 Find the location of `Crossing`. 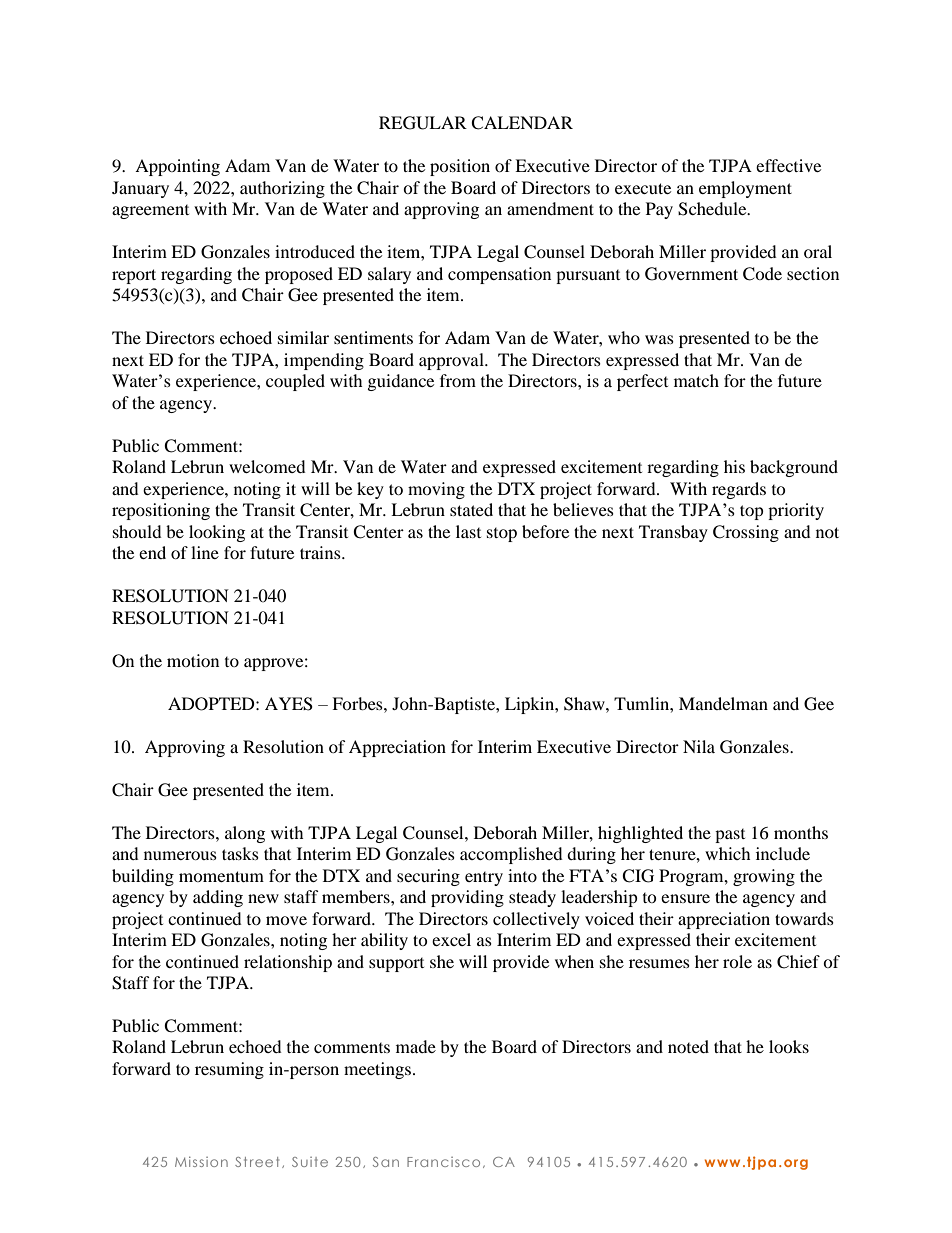

Crossing is located at coordinates (746, 533).
